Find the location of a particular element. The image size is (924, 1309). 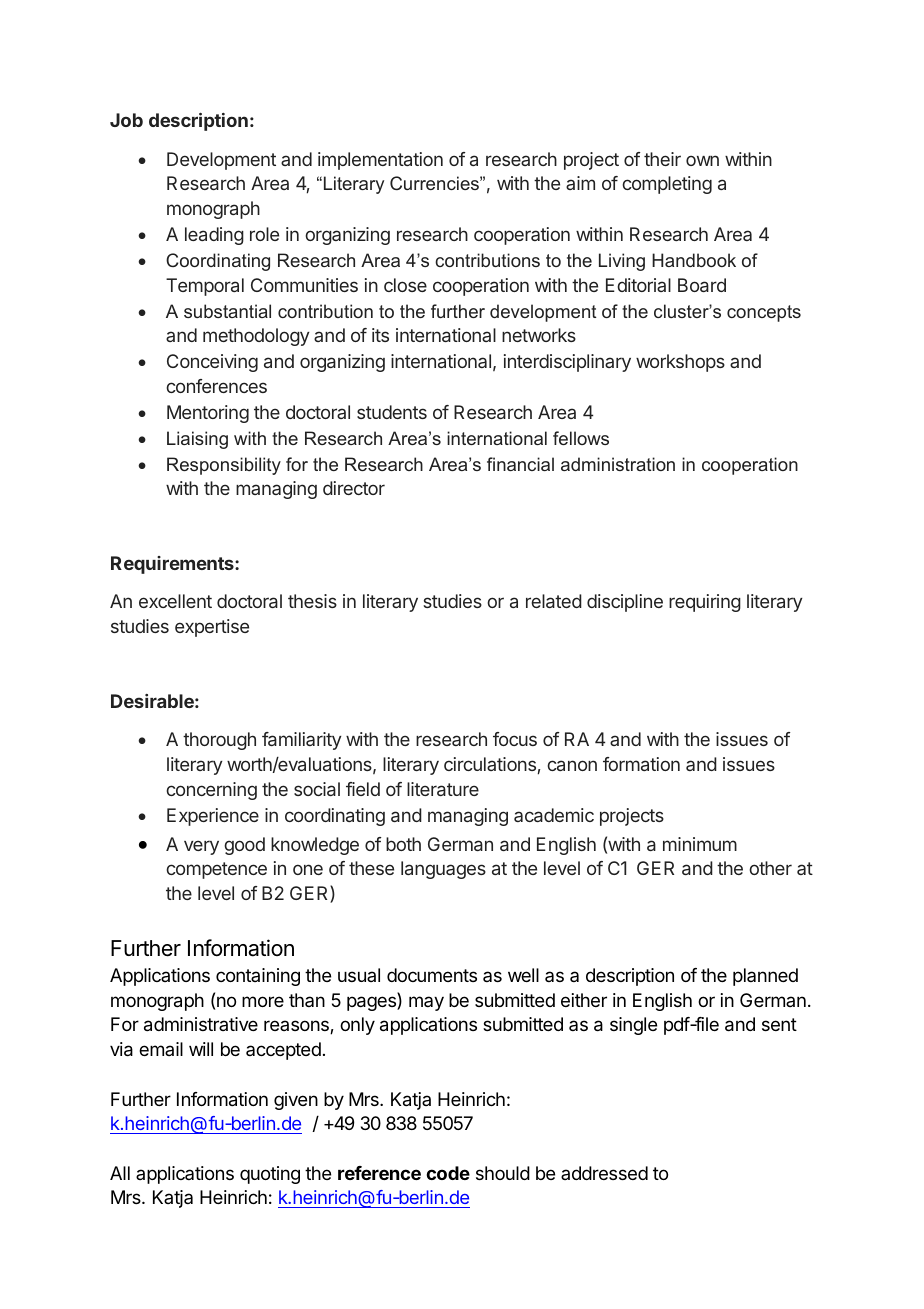

competence is located at coordinates (216, 870).
